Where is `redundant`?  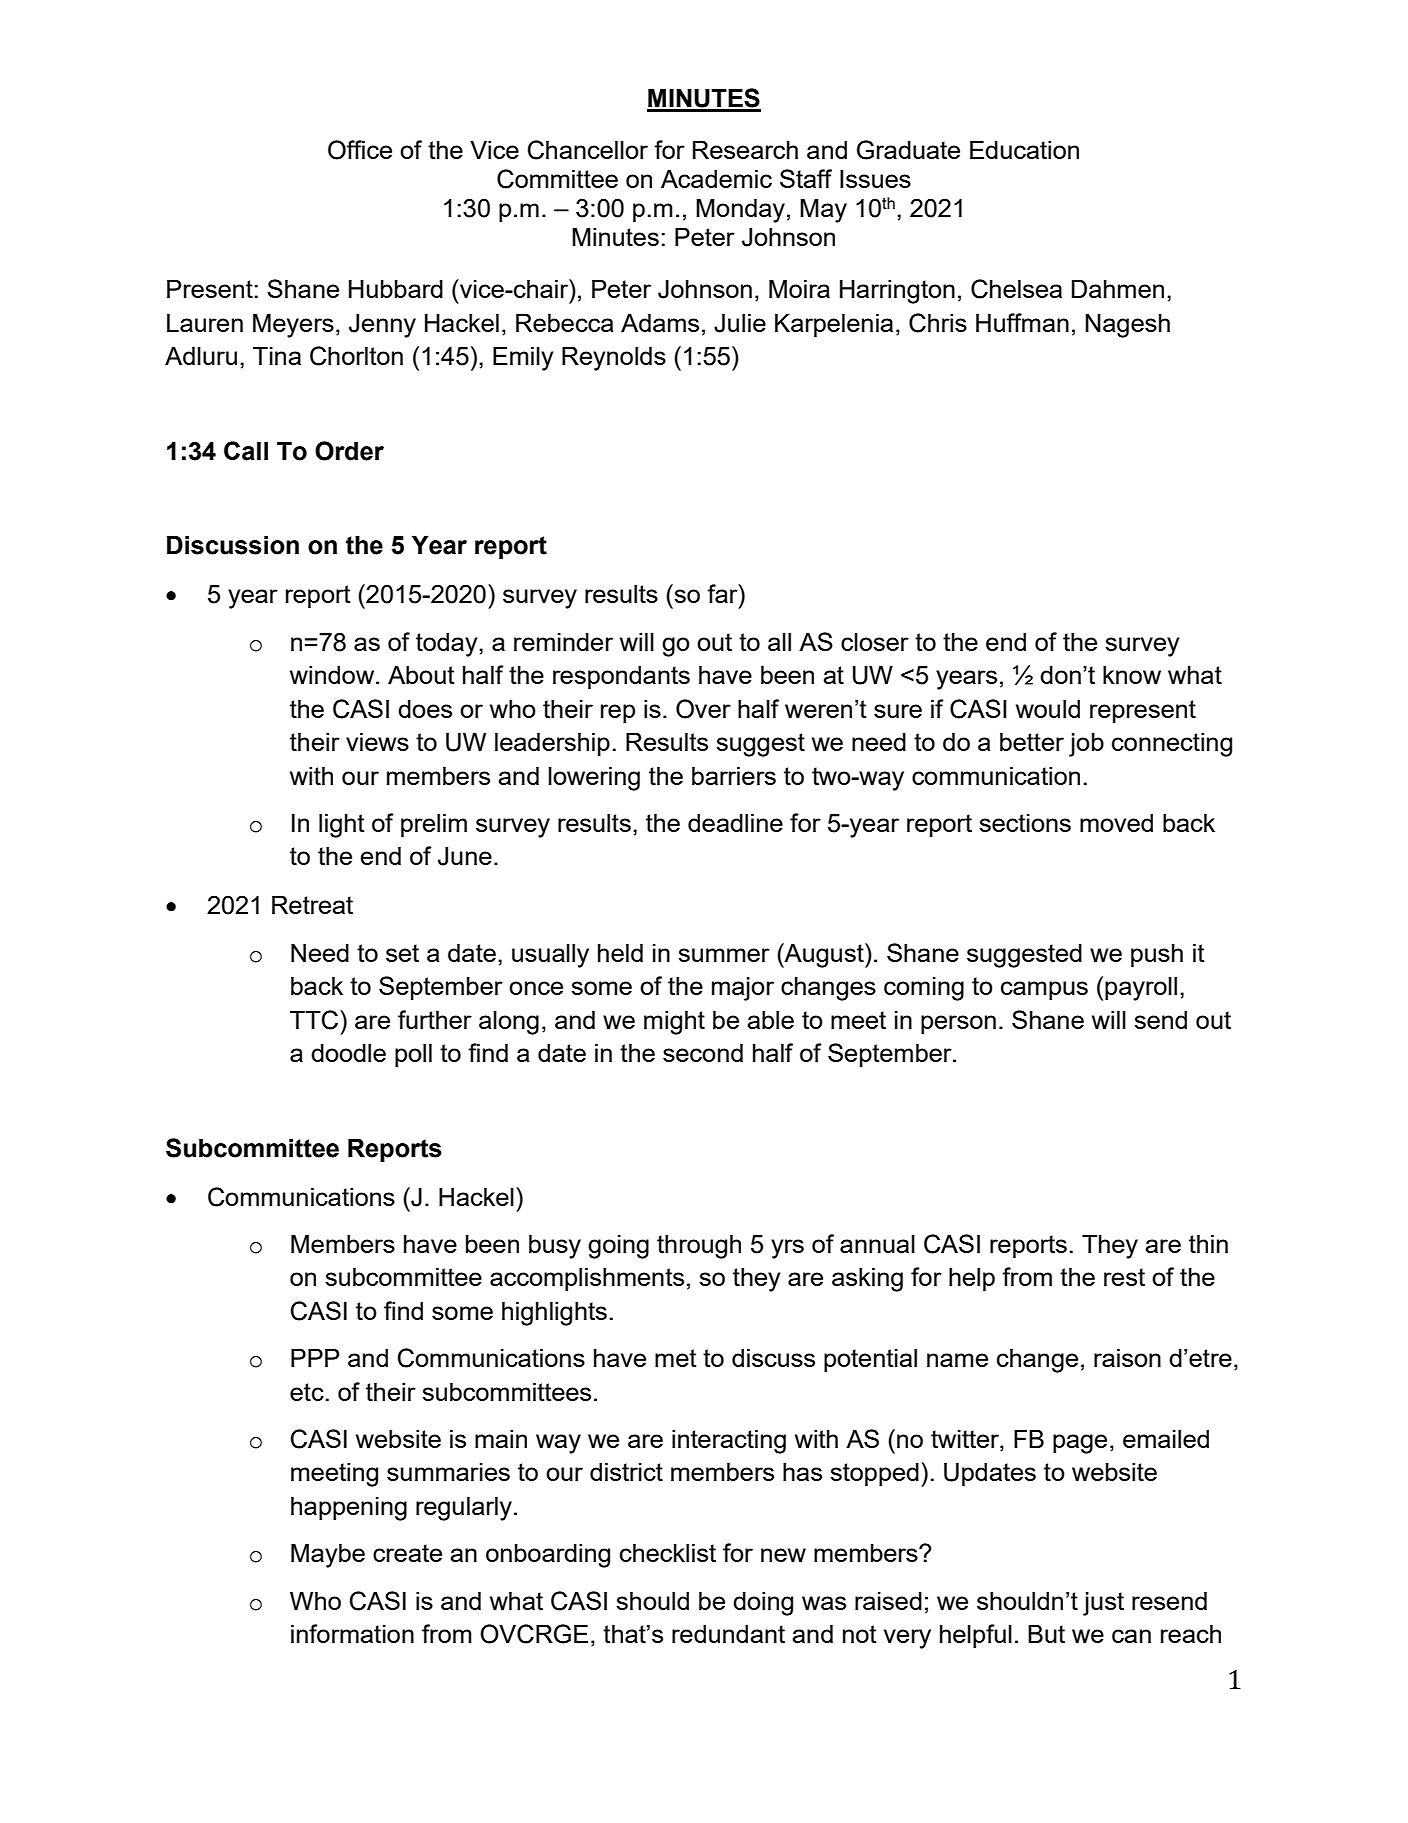
redundant is located at coordinates (728, 1633).
